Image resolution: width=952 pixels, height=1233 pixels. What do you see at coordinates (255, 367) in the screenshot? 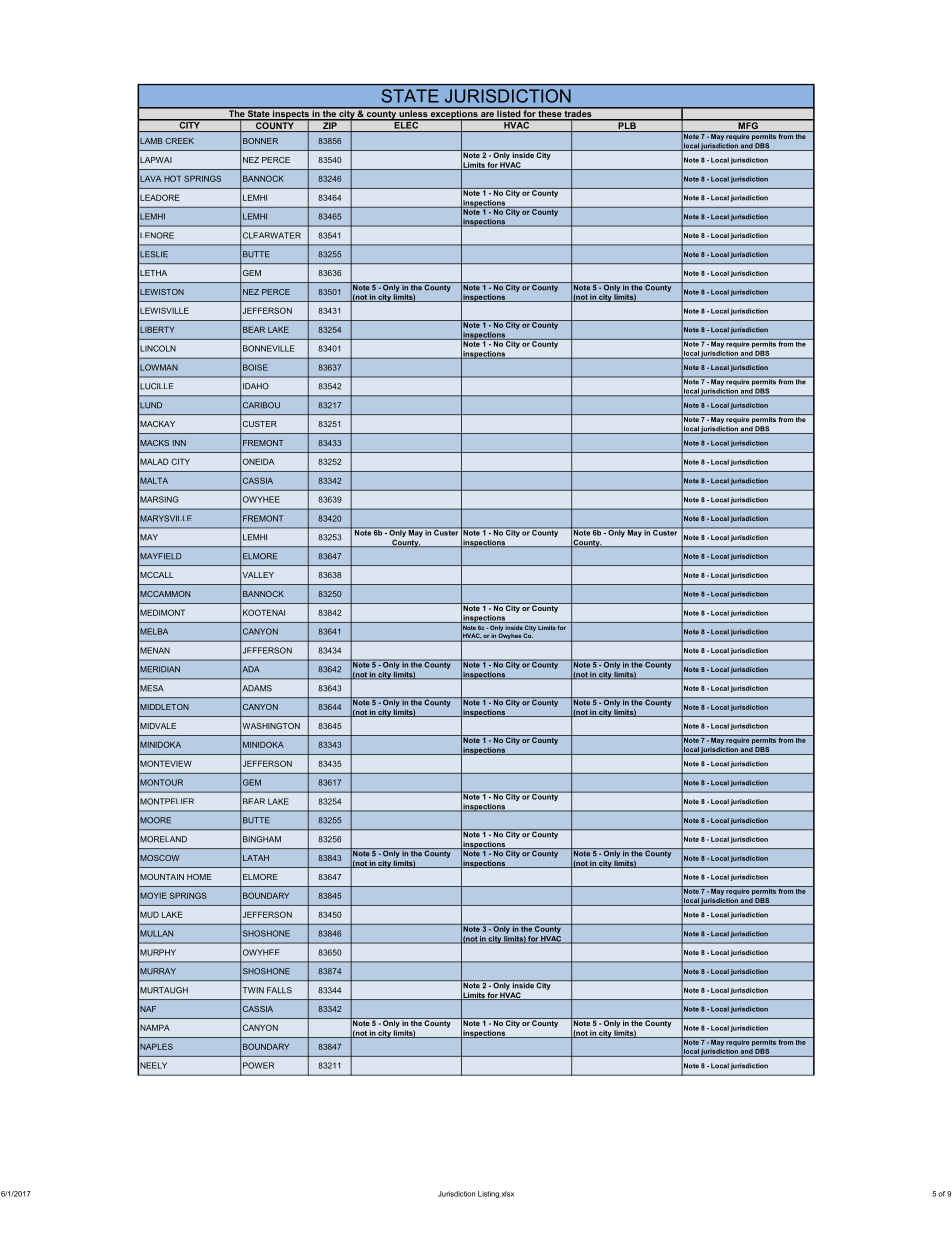
I see `BOISE` at bounding box center [255, 367].
